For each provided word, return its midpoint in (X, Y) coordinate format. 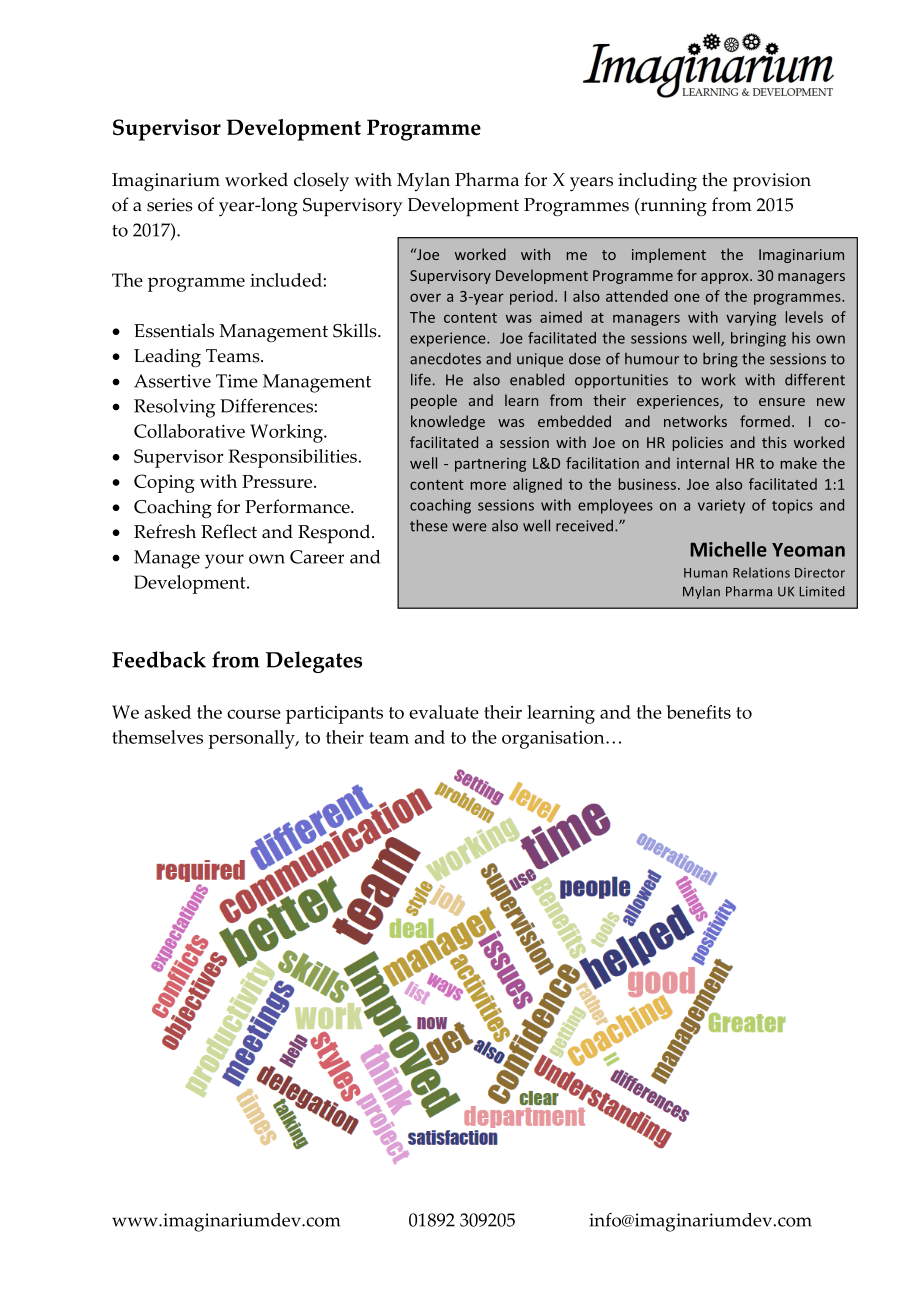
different (815, 379)
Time (237, 381)
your (224, 561)
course (254, 714)
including (657, 181)
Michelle (729, 549)
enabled (537, 379)
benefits (699, 712)
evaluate (444, 712)
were (469, 527)
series (170, 205)
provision (772, 182)
